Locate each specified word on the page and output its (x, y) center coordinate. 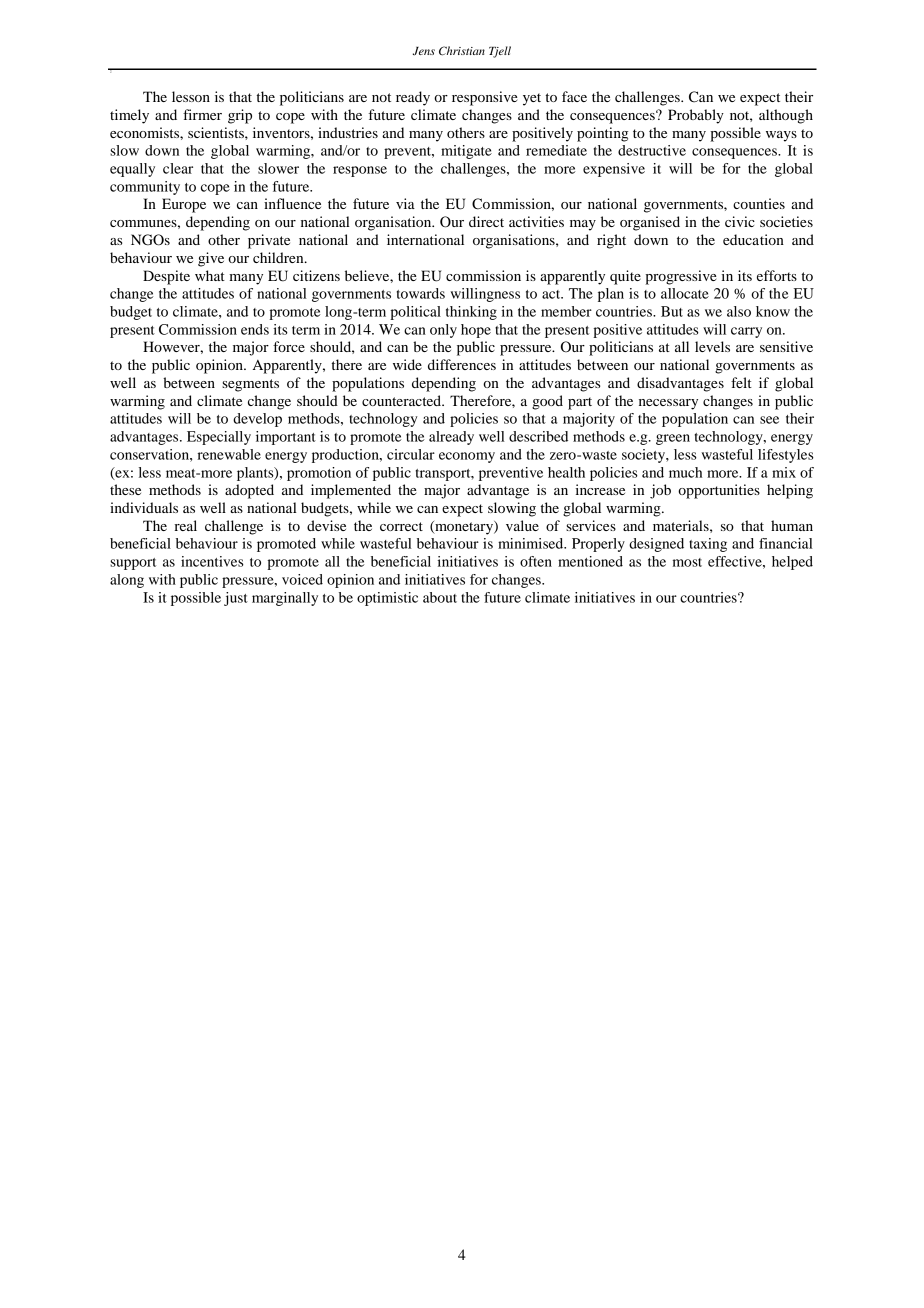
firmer (202, 114)
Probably (696, 116)
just (236, 599)
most (687, 562)
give (211, 259)
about (440, 597)
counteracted (403, 400)
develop (257, 420)
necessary (668, 404)
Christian (462, 51)
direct (486, 221)
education (753, 239)
